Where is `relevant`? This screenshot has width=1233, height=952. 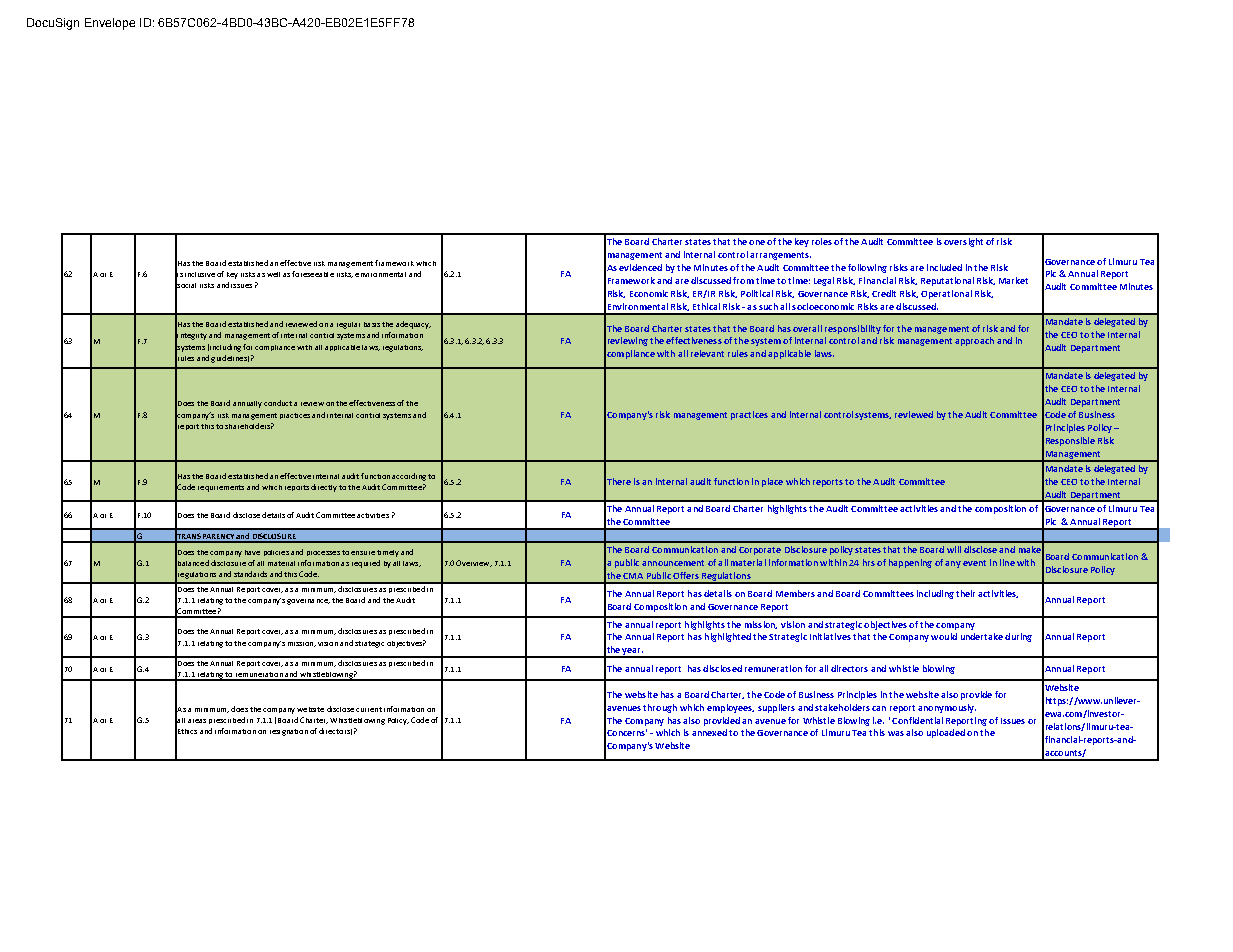 relevant is located at coordinates (707, 353).
